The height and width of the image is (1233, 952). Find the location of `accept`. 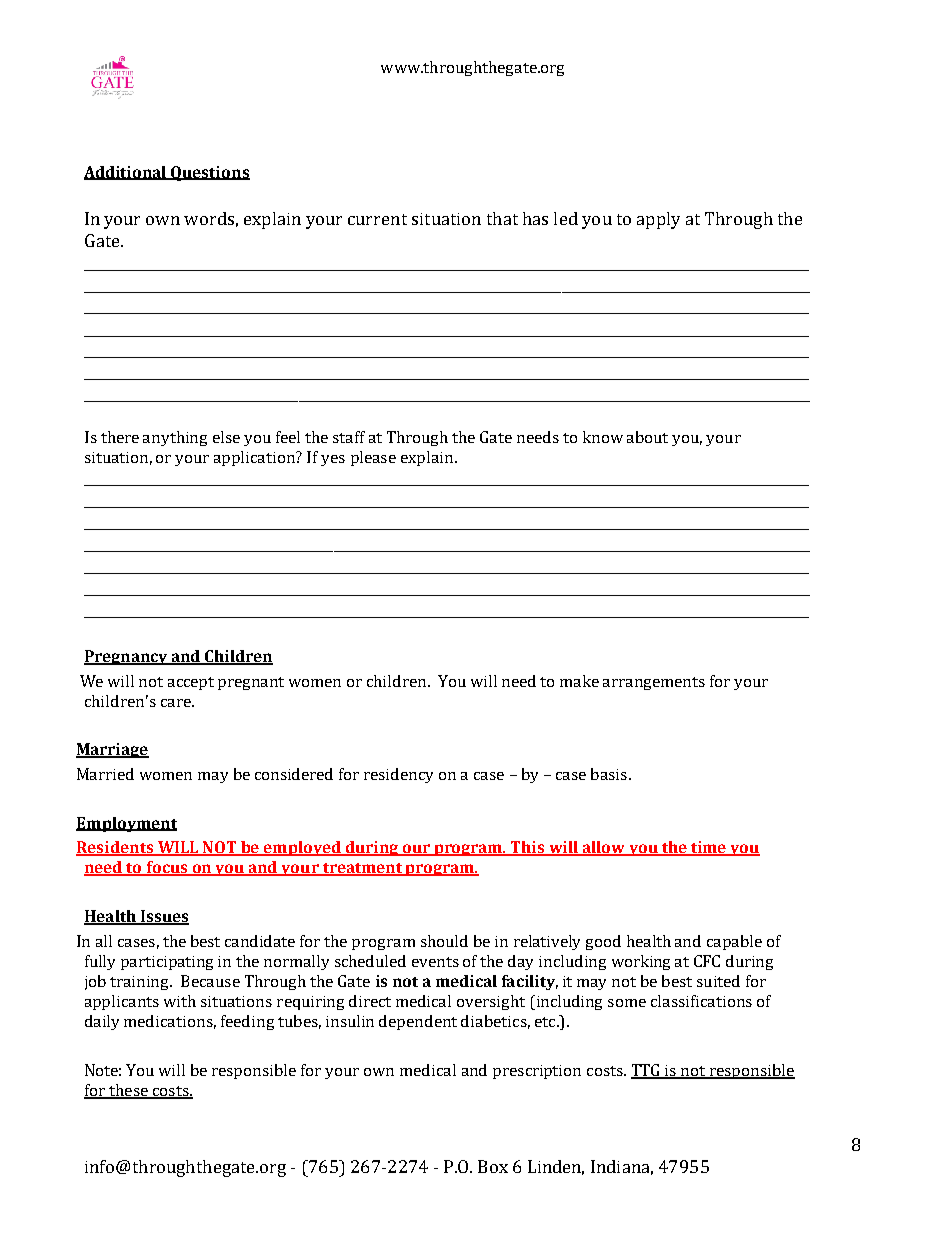

accept is located at coordinates (191, 683).
